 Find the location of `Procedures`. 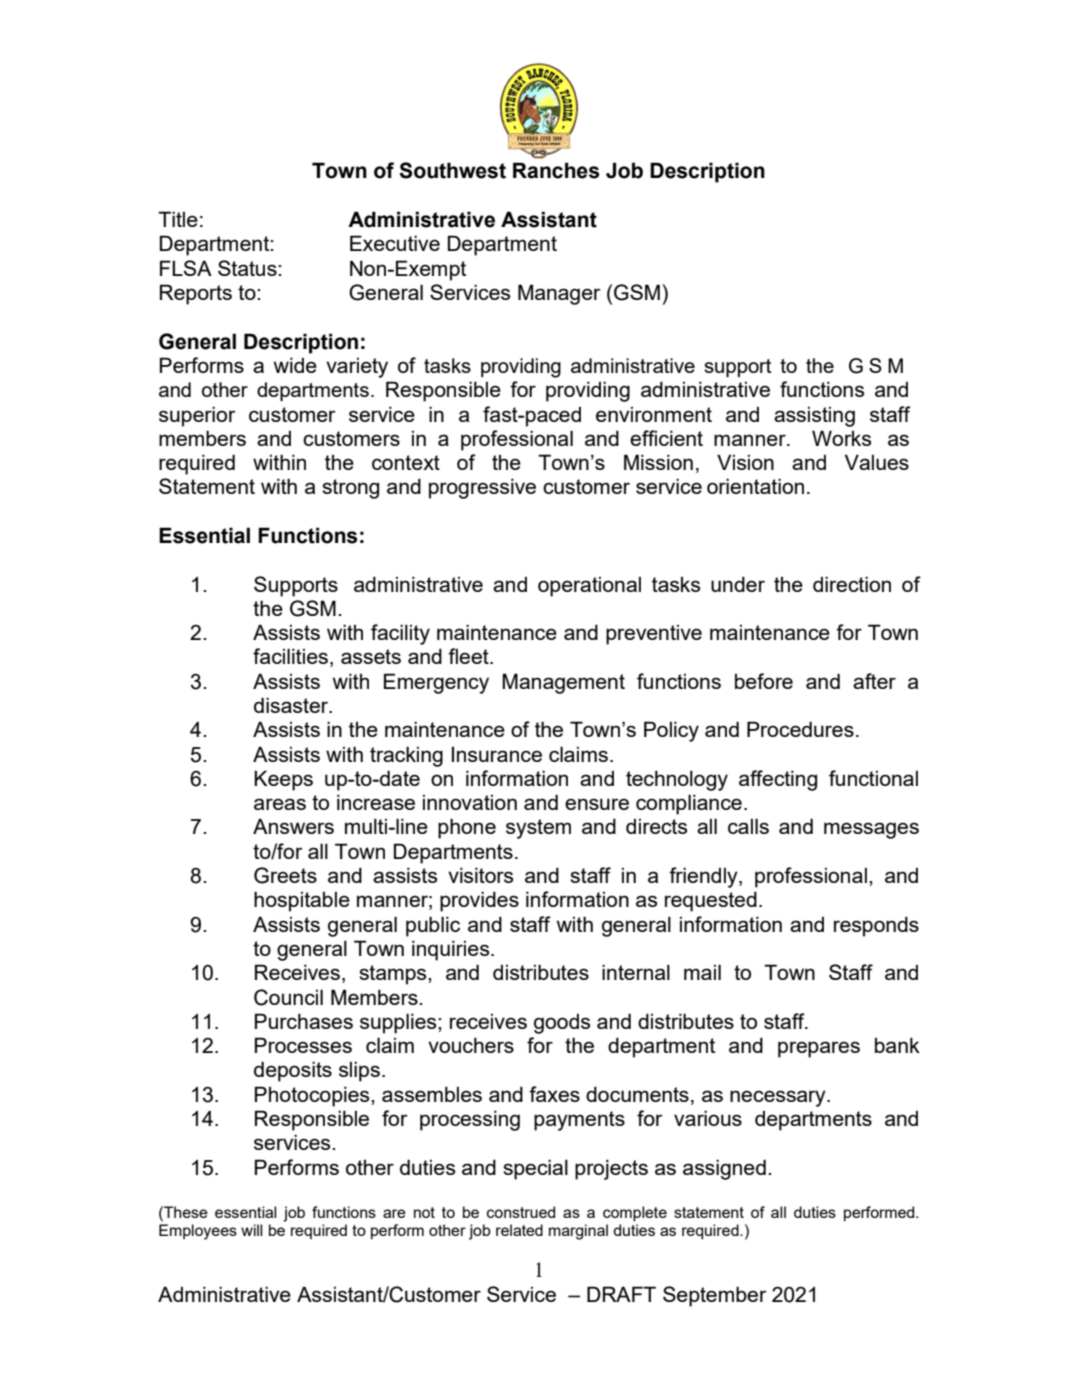

Procedures is located at coordinates (800, 729).
